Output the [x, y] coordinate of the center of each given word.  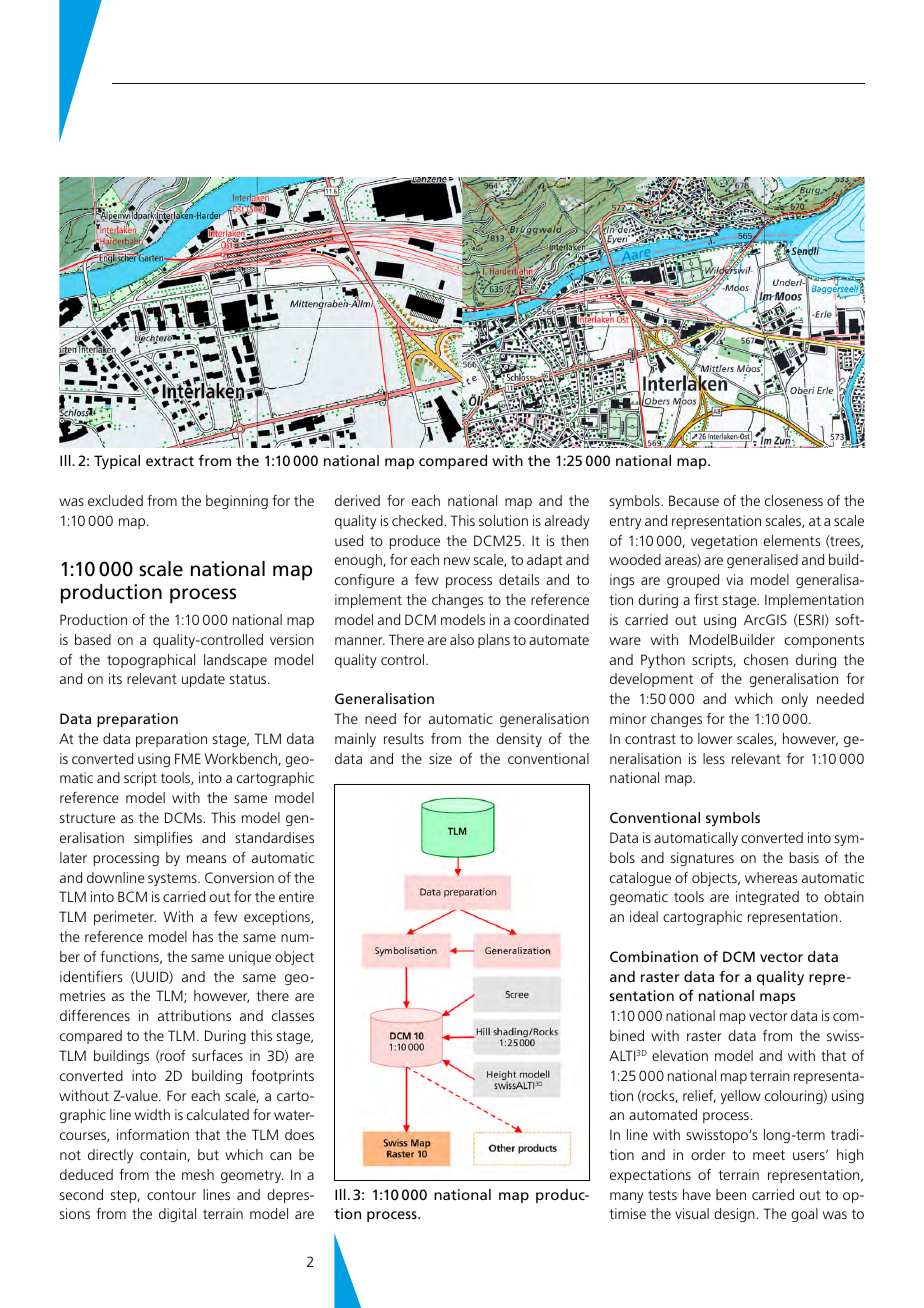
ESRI [812, 620]
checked [417, 520]
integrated [767, 898]
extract [170, 461]
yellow [741, 1097]
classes [293, 1015]
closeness [794, 500]
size [440, 758]
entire [296, 896]
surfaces [217, 1055]
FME [188, 758]
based [93, 639]
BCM [132, 896]
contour [171, 1195]
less [714, 758]
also [462, 639]
